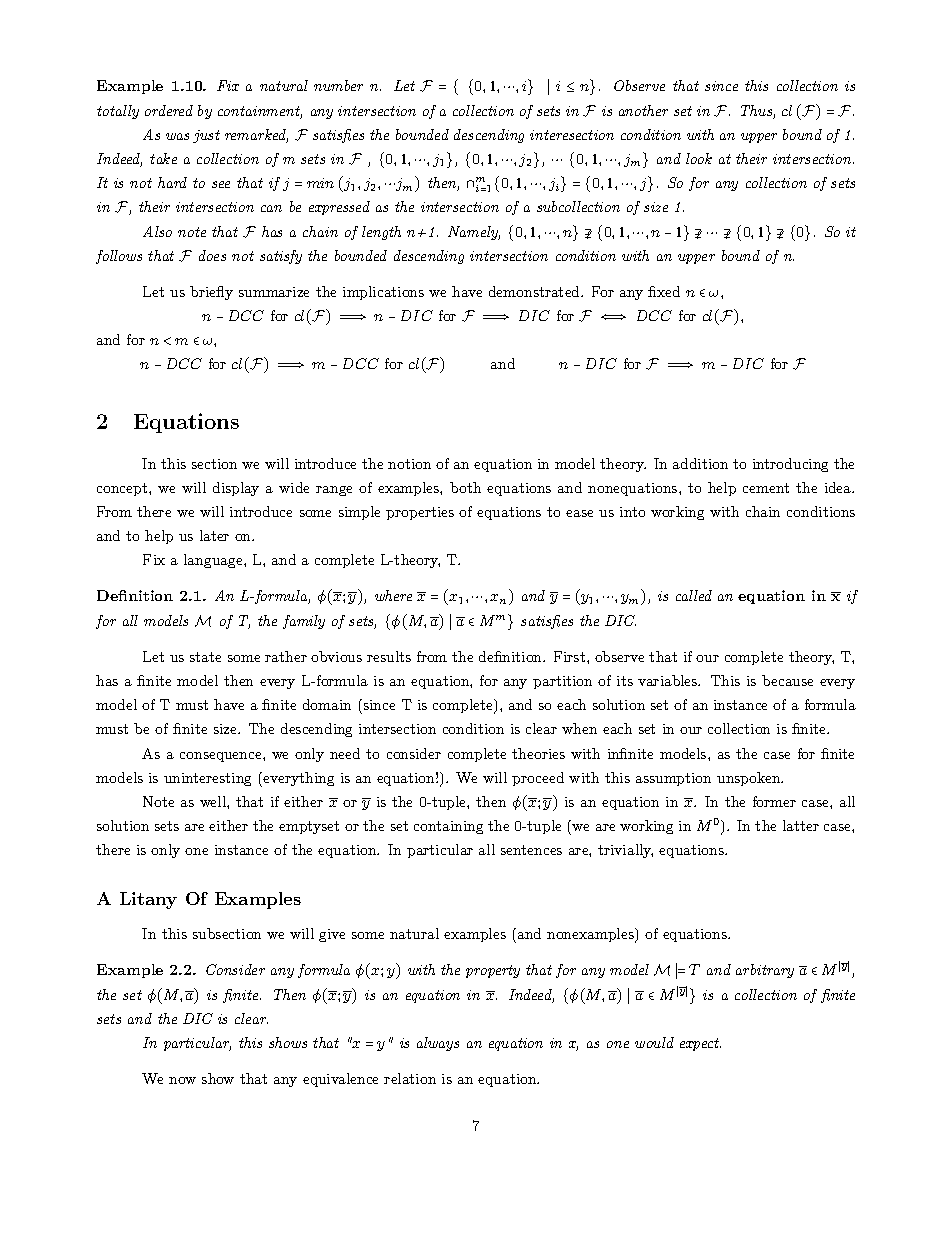 The width and height of the document is (952, 1233). What do you see at coordinates (664, 291) in the document?
I see `fixed` at bounding box center [664, 291].
